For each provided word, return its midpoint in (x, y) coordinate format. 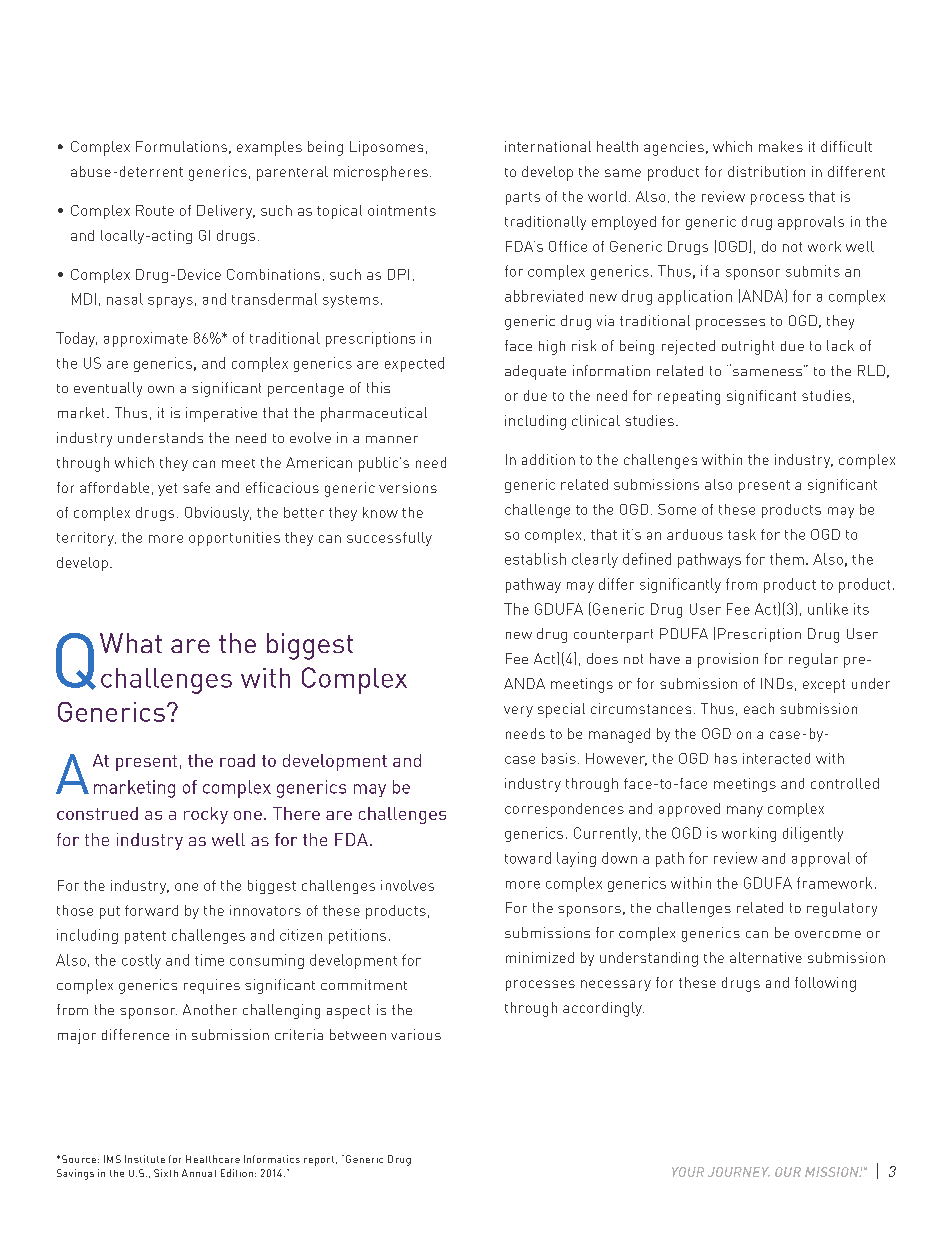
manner (392, 439)
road (237, 760)
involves (407, 885)
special (561, 710)
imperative (221, 414)
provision (728, 660)
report (320, 1161)
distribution (766, 171)
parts (523, 198)
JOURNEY (739, 1172)
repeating (689, 397)
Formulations (181, 146)
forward (151, 910)
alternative (766, 957)
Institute (145, 1159)
